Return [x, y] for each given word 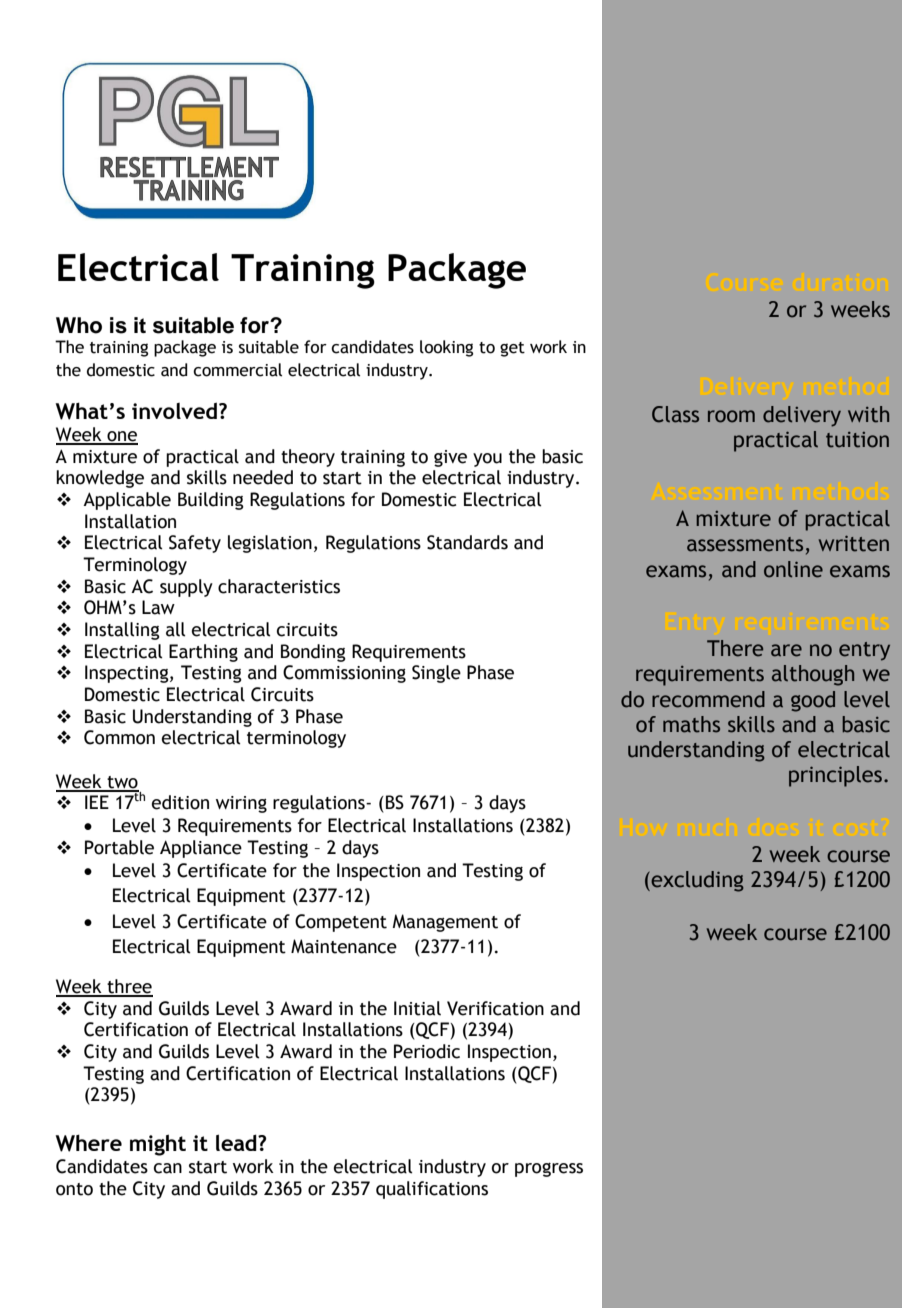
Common [119, 737]
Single [436, 674]
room [731, 416]
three [129, 987]
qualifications [432, 1190]
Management [445, 923]
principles [835, 776]
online [793, 569]
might [158, 1145]
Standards [467, 542]
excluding [696, 881]
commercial [237, 370]
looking [446, 348]
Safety [195, 544]
